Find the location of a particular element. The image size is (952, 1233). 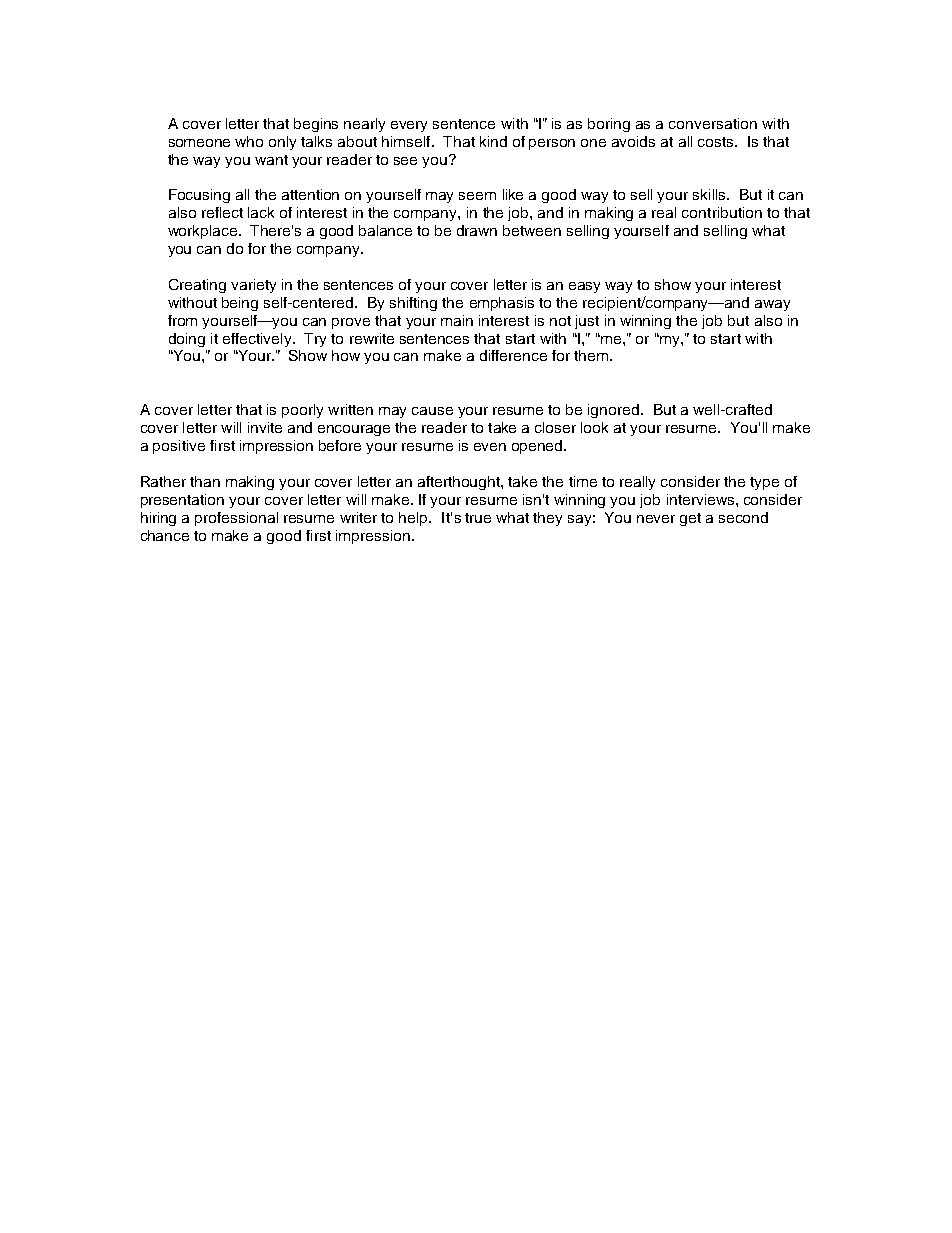

get is located at coordinates (690, 519).
